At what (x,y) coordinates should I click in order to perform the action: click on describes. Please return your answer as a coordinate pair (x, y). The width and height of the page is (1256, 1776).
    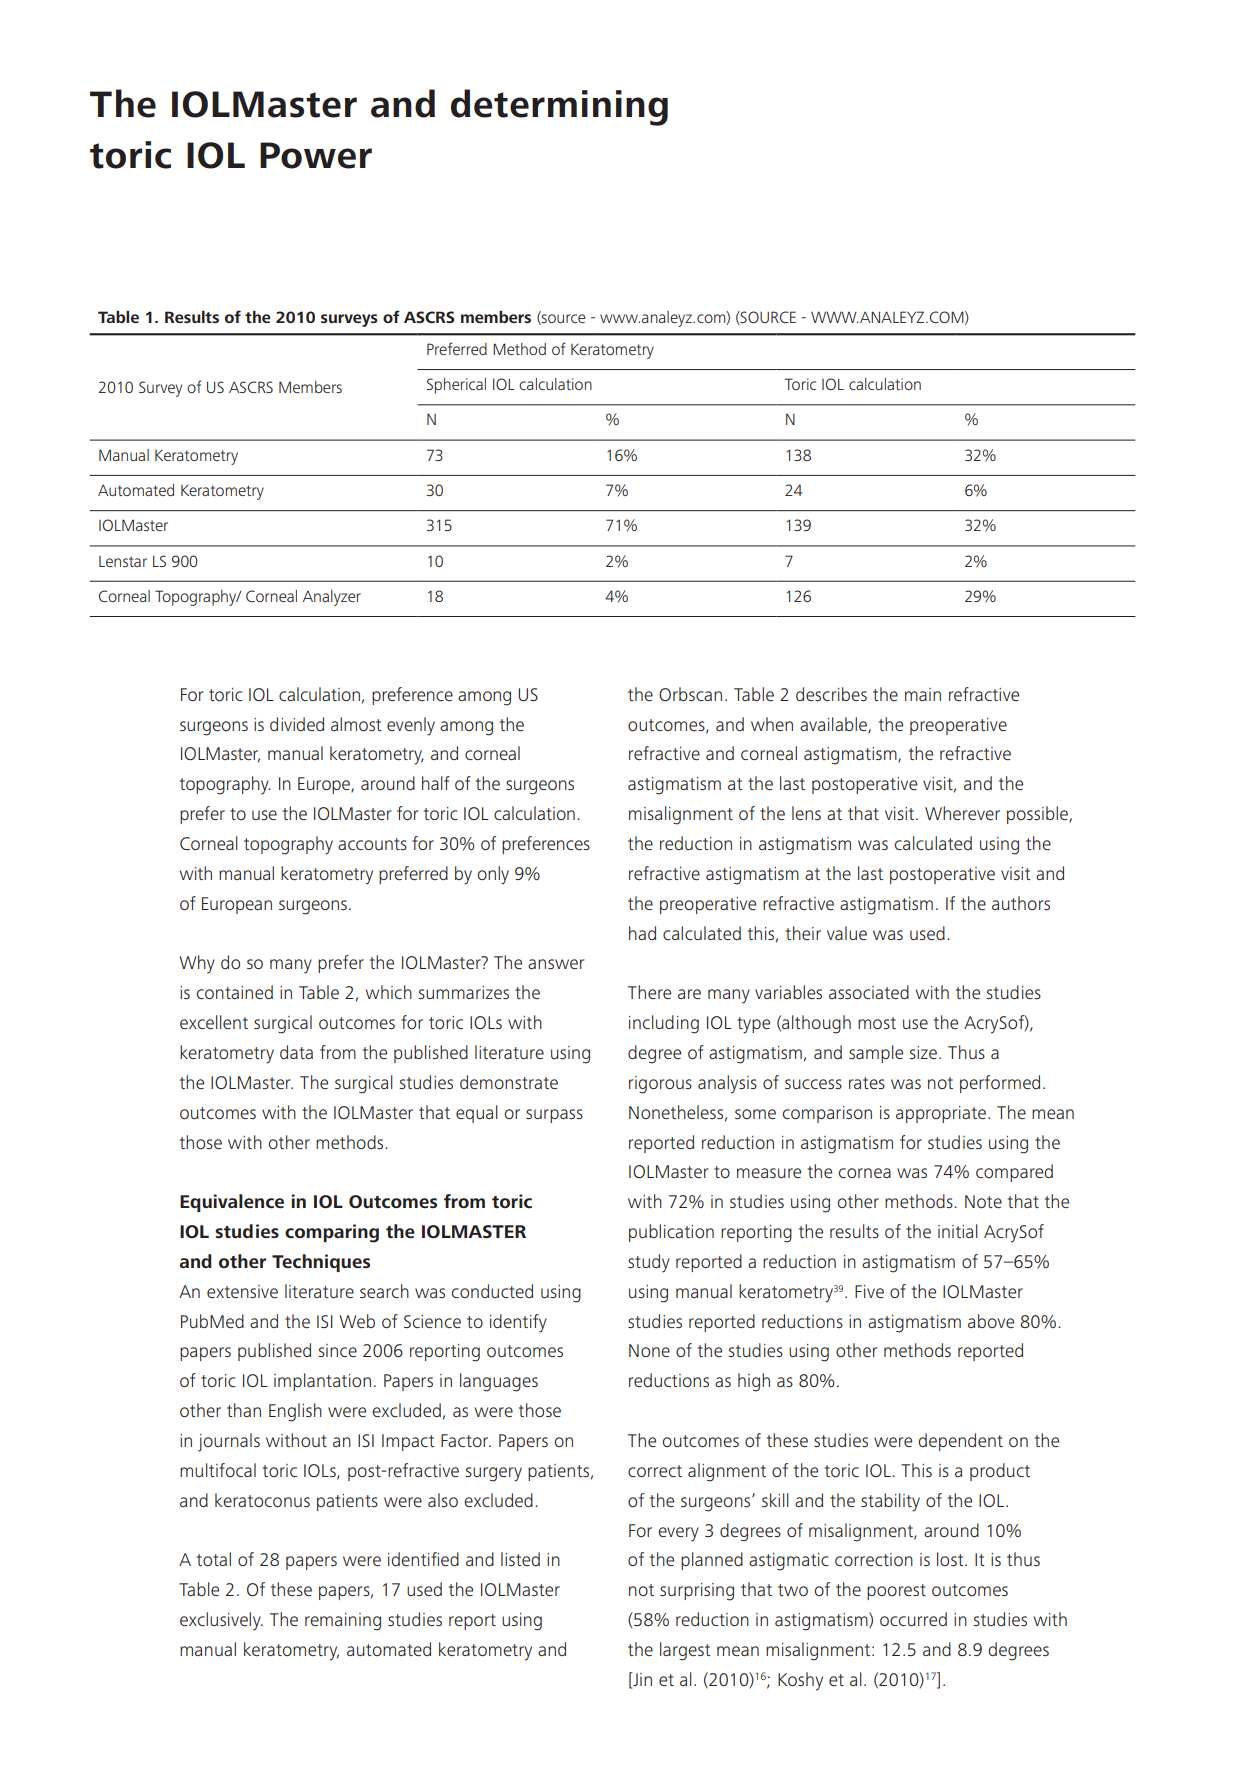
    Looking at the image, I should click on (831, 694).
